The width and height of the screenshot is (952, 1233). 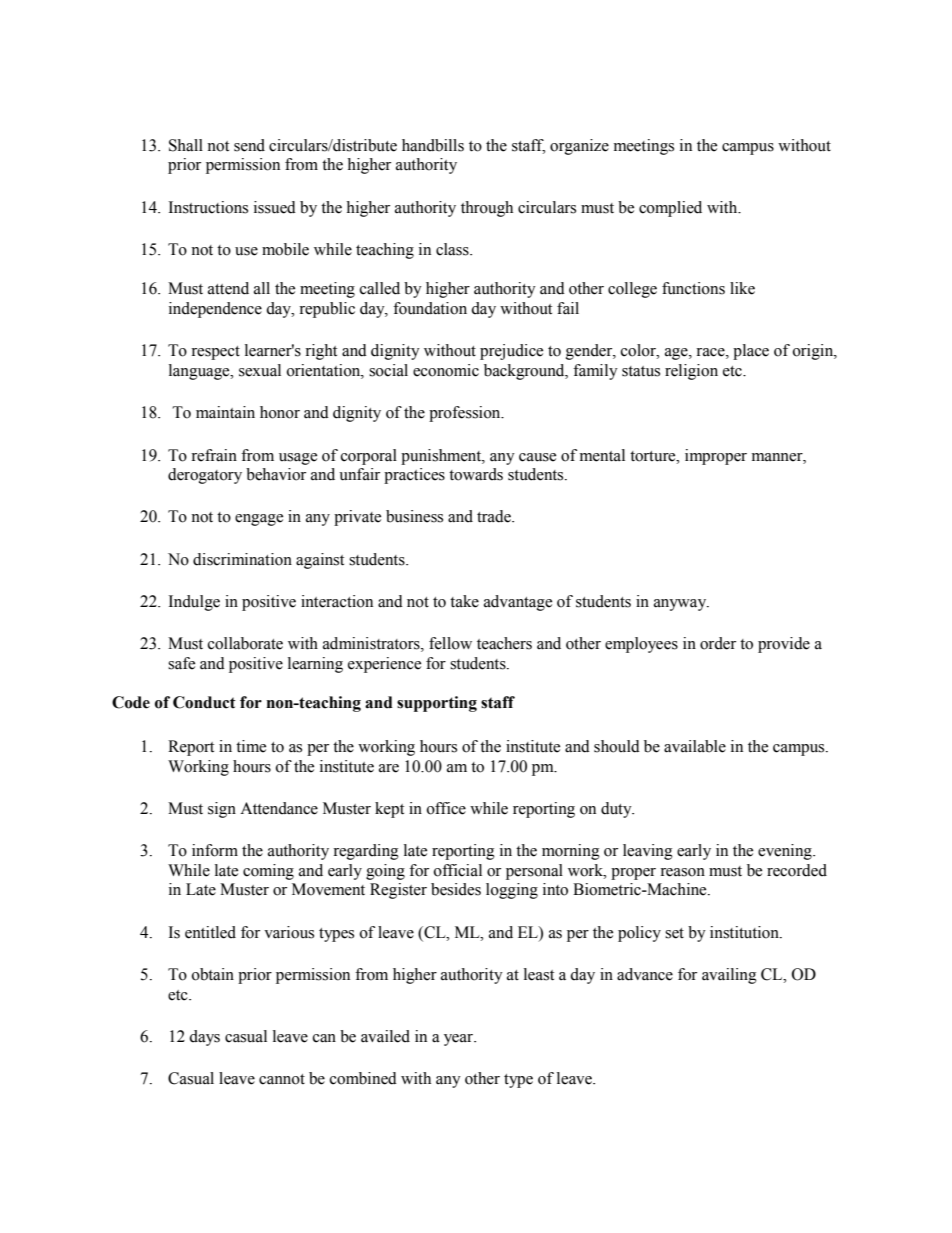 What do you see at coordinates (487, 209) in the screenshot?
I see `through` at bounding box center [487, 209].
